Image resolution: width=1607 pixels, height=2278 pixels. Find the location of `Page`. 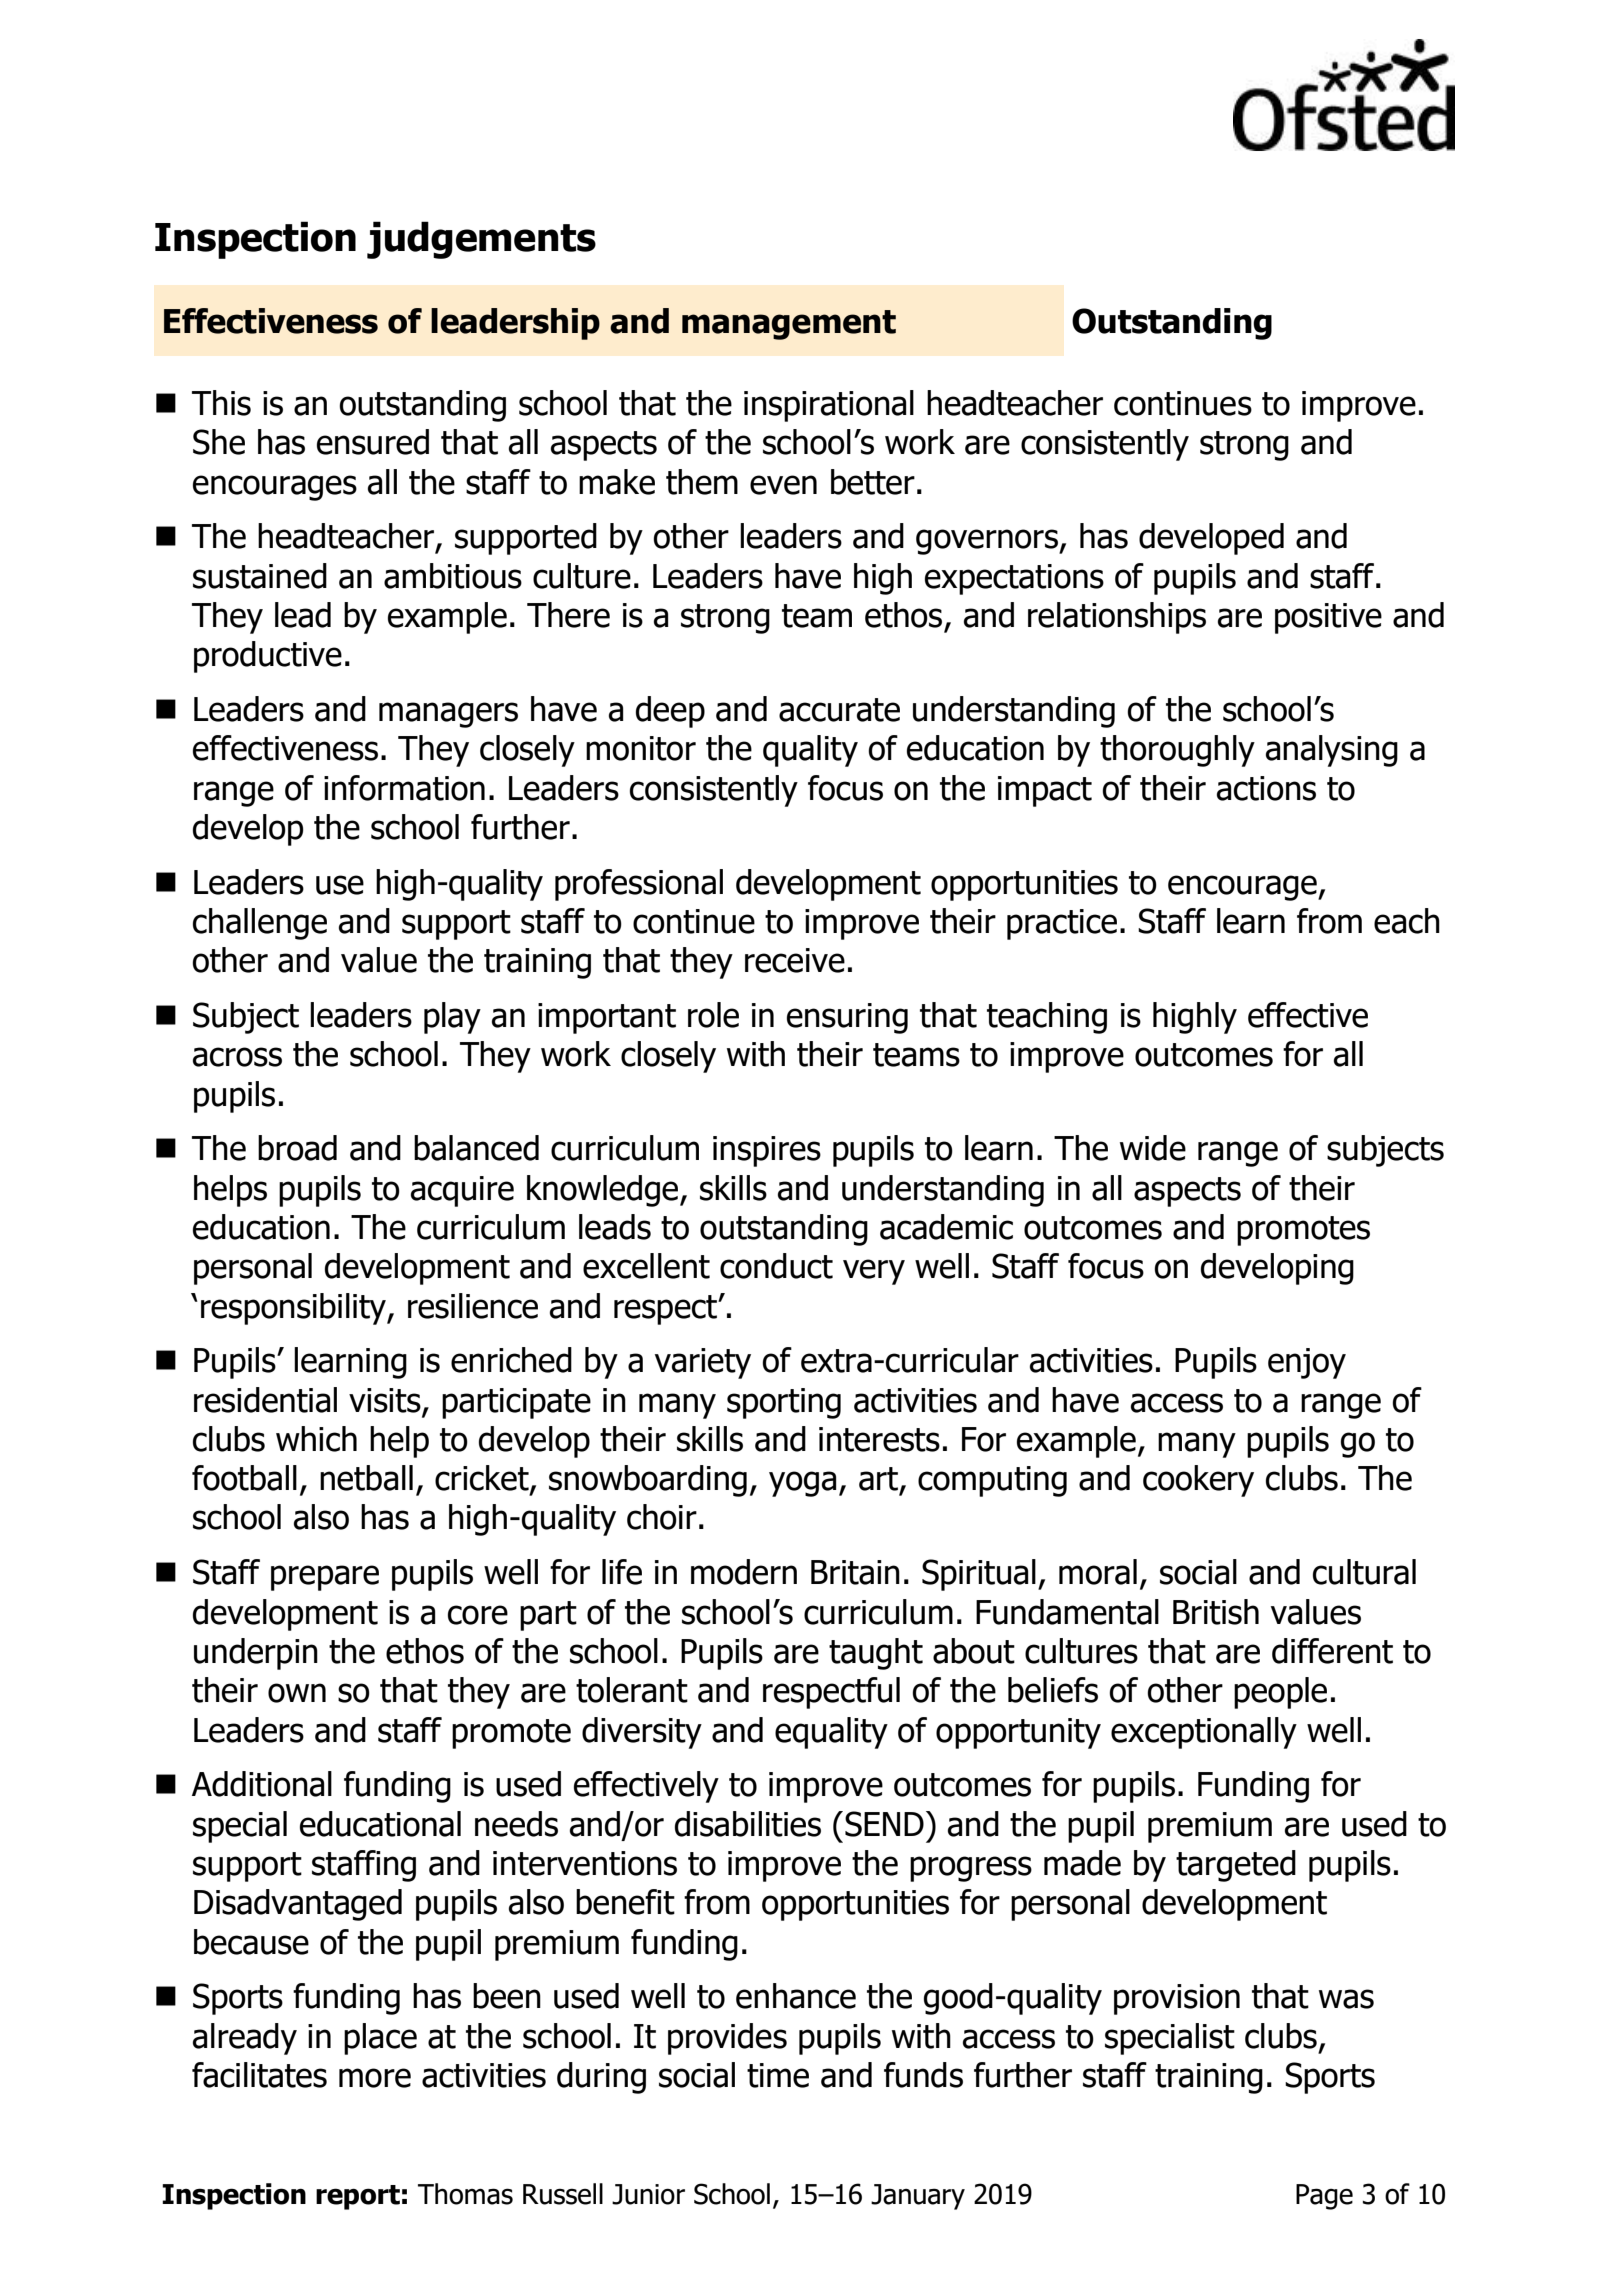

Page is located at coordinates (1324, 2197).
